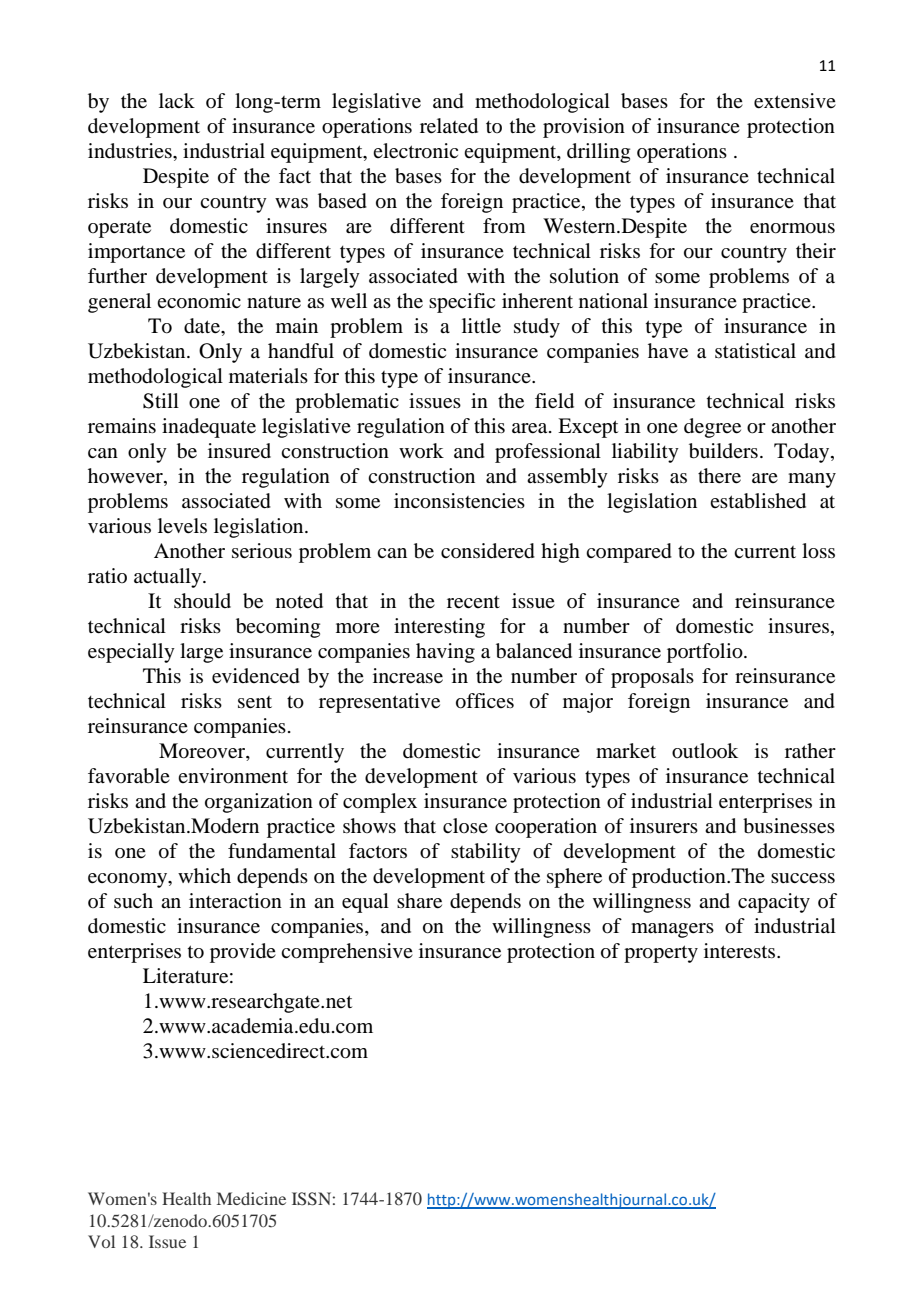  Describe the element at coordinates (706, 653) in the document. I see `portfolio` at that location.
